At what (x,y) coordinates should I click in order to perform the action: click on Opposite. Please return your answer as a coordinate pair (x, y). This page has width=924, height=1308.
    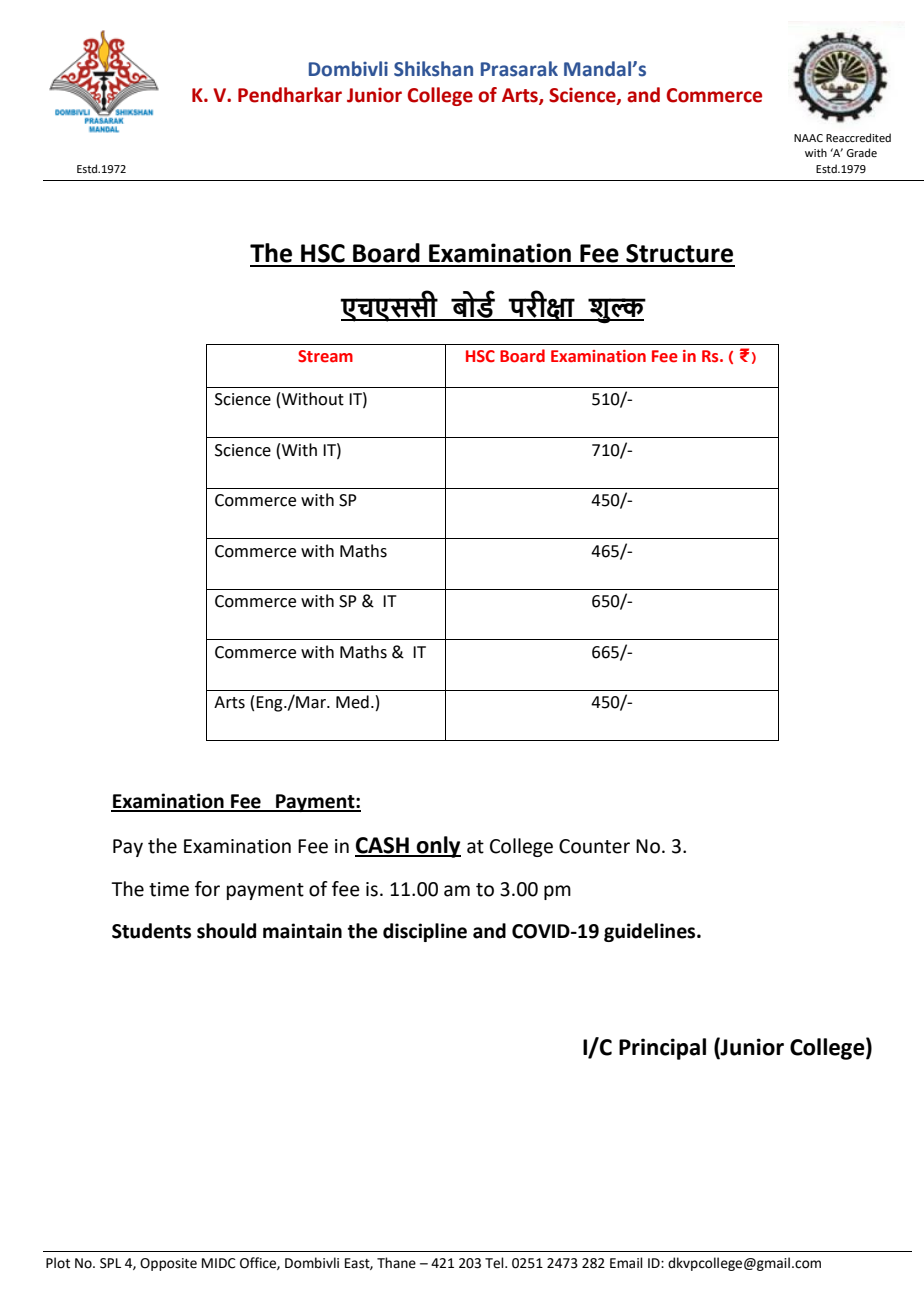
    Looking at the image, I should click on (168, 1264).
